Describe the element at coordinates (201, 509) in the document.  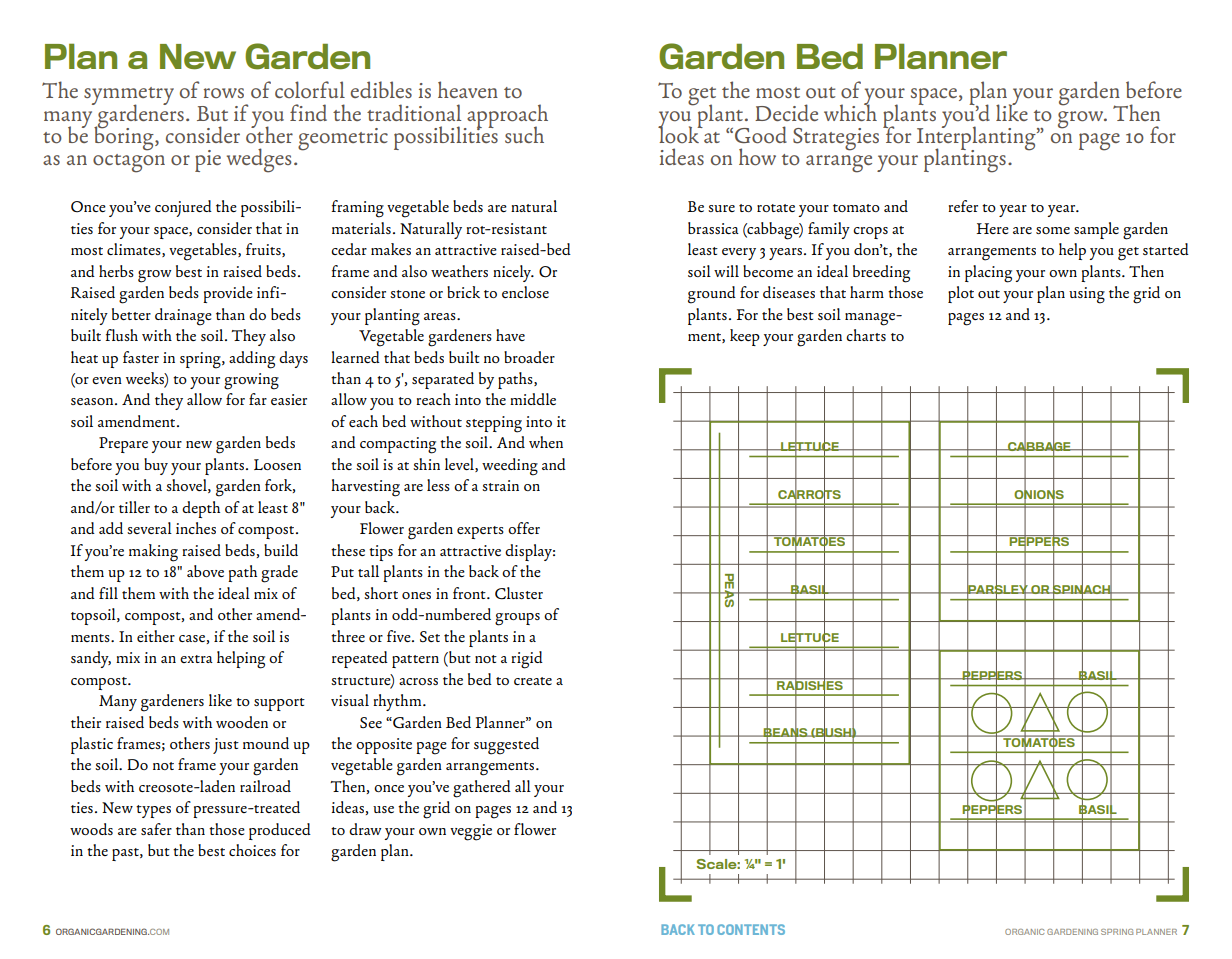
I see `depth` at that location.
